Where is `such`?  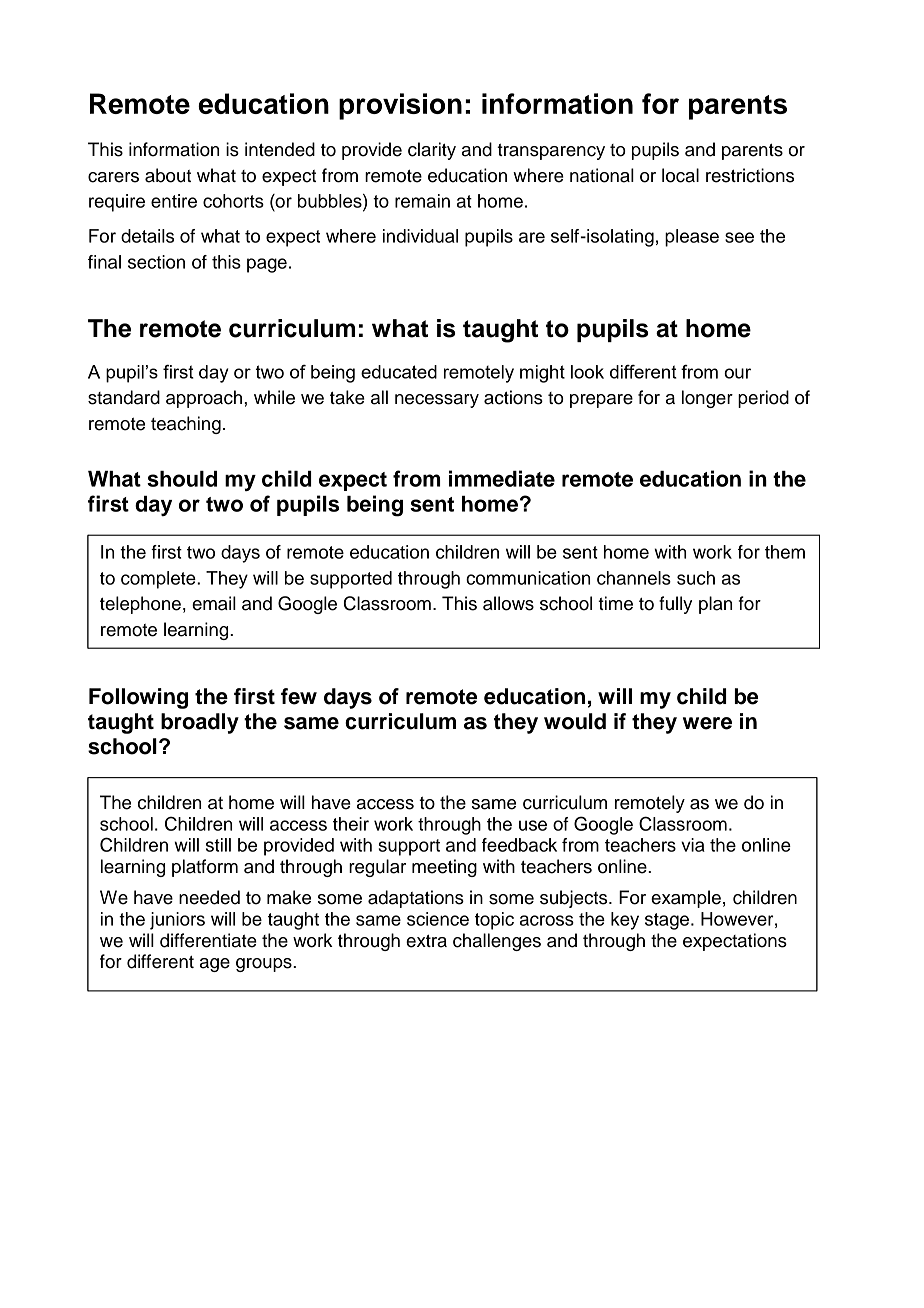
such is located at coordinates (696, 578).
